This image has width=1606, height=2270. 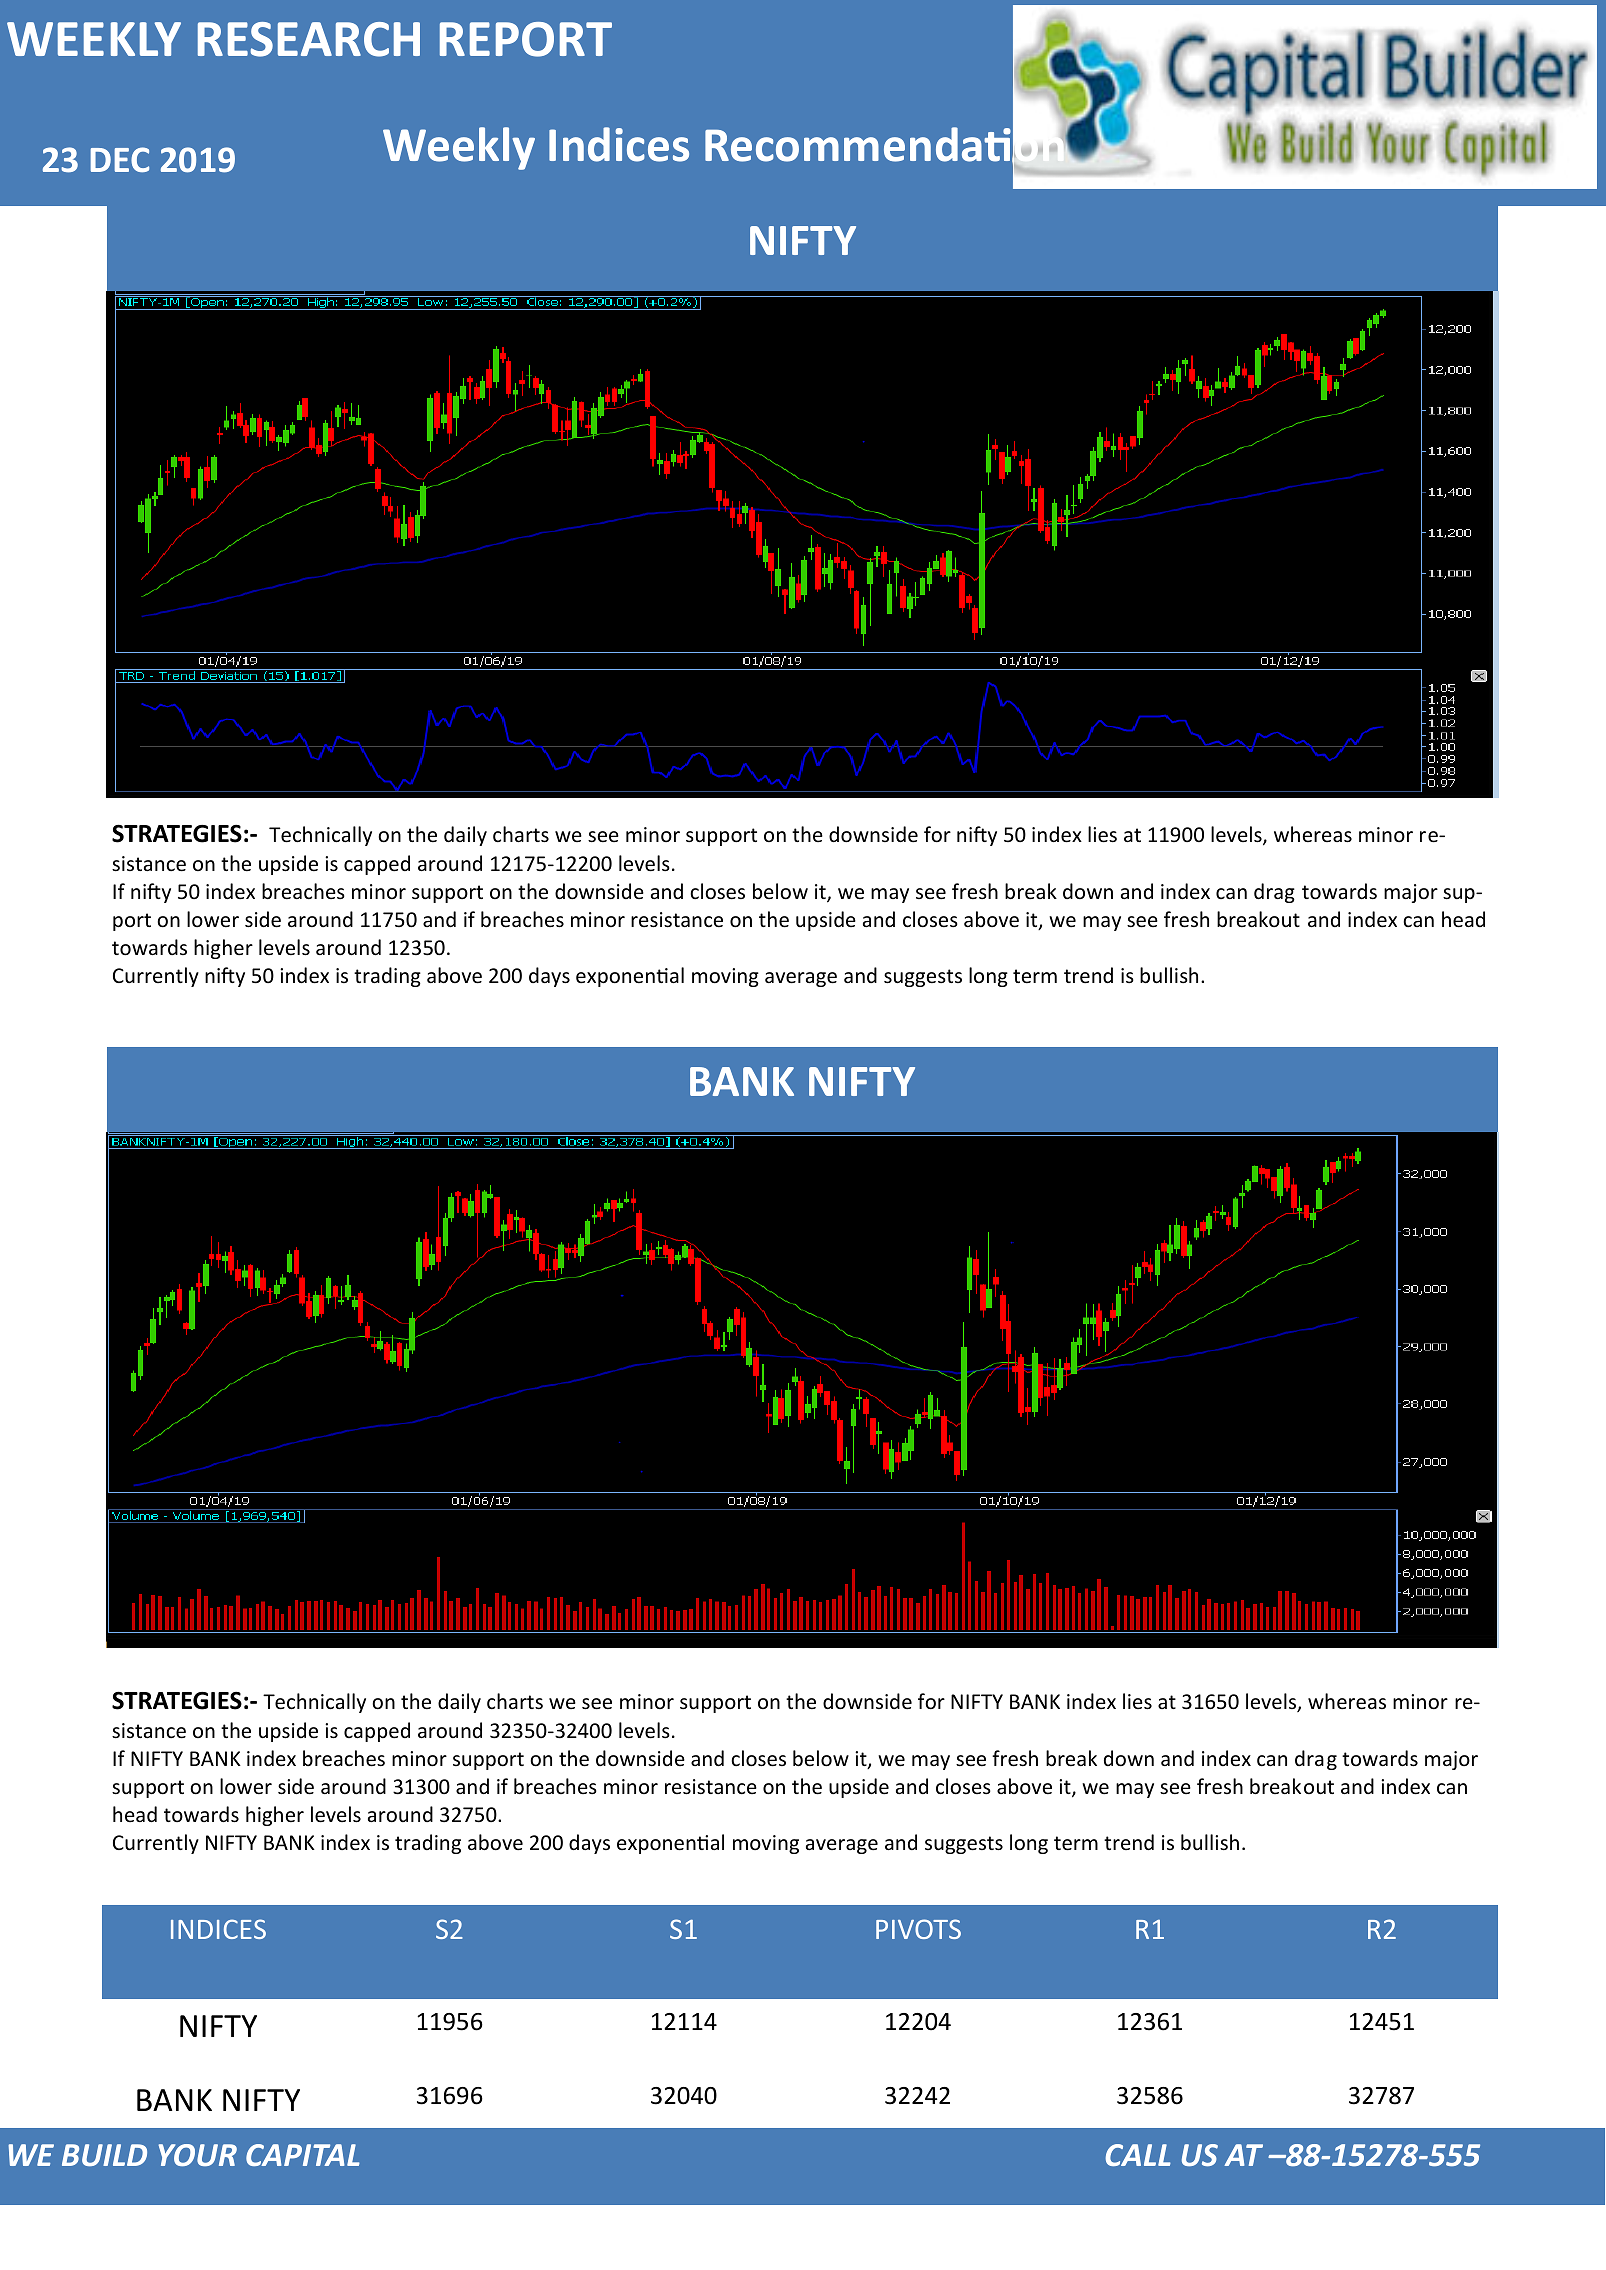 I want to click on DEC, so click(x=120, y=159).
